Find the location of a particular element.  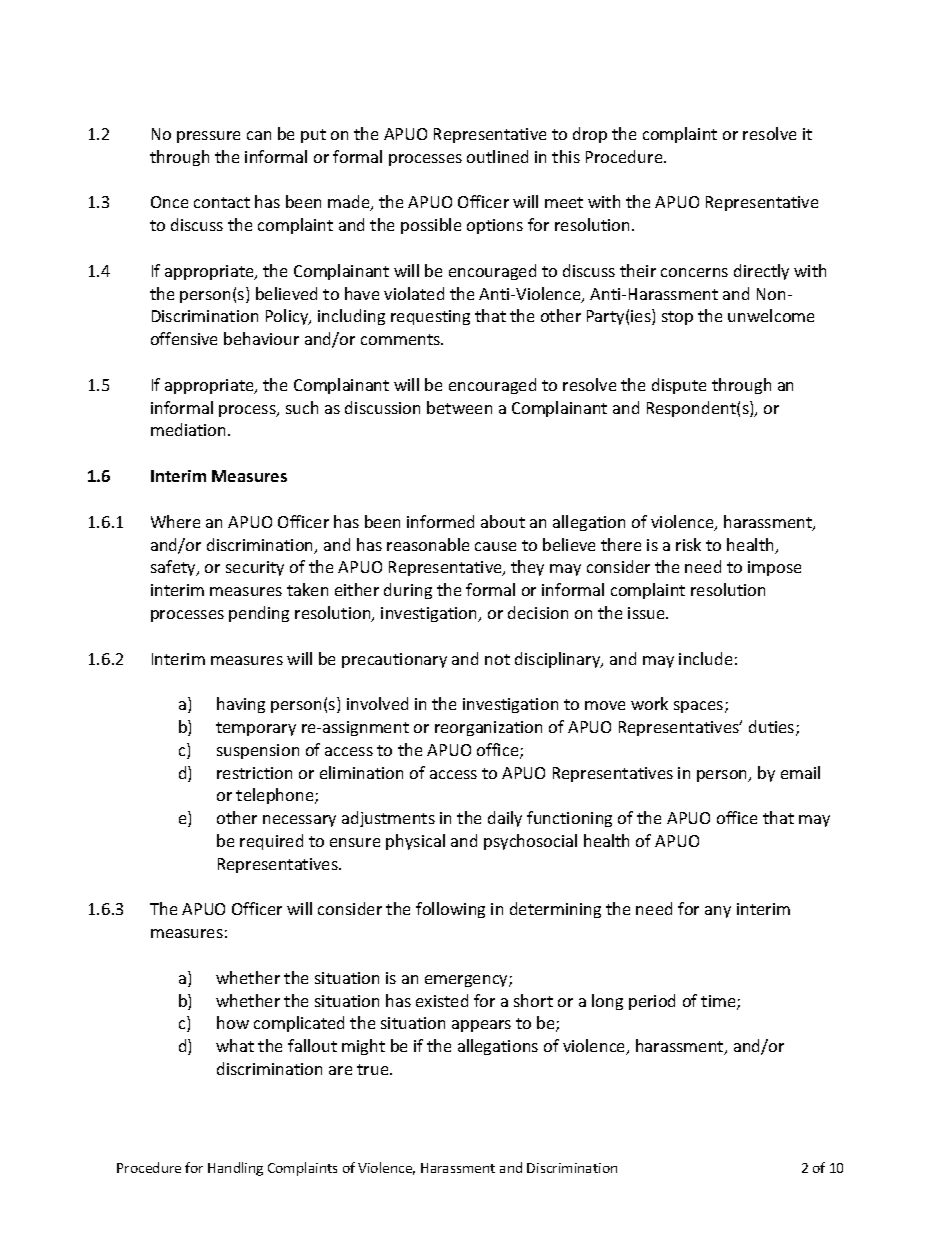

directly is located at coordinates (761, 272).
